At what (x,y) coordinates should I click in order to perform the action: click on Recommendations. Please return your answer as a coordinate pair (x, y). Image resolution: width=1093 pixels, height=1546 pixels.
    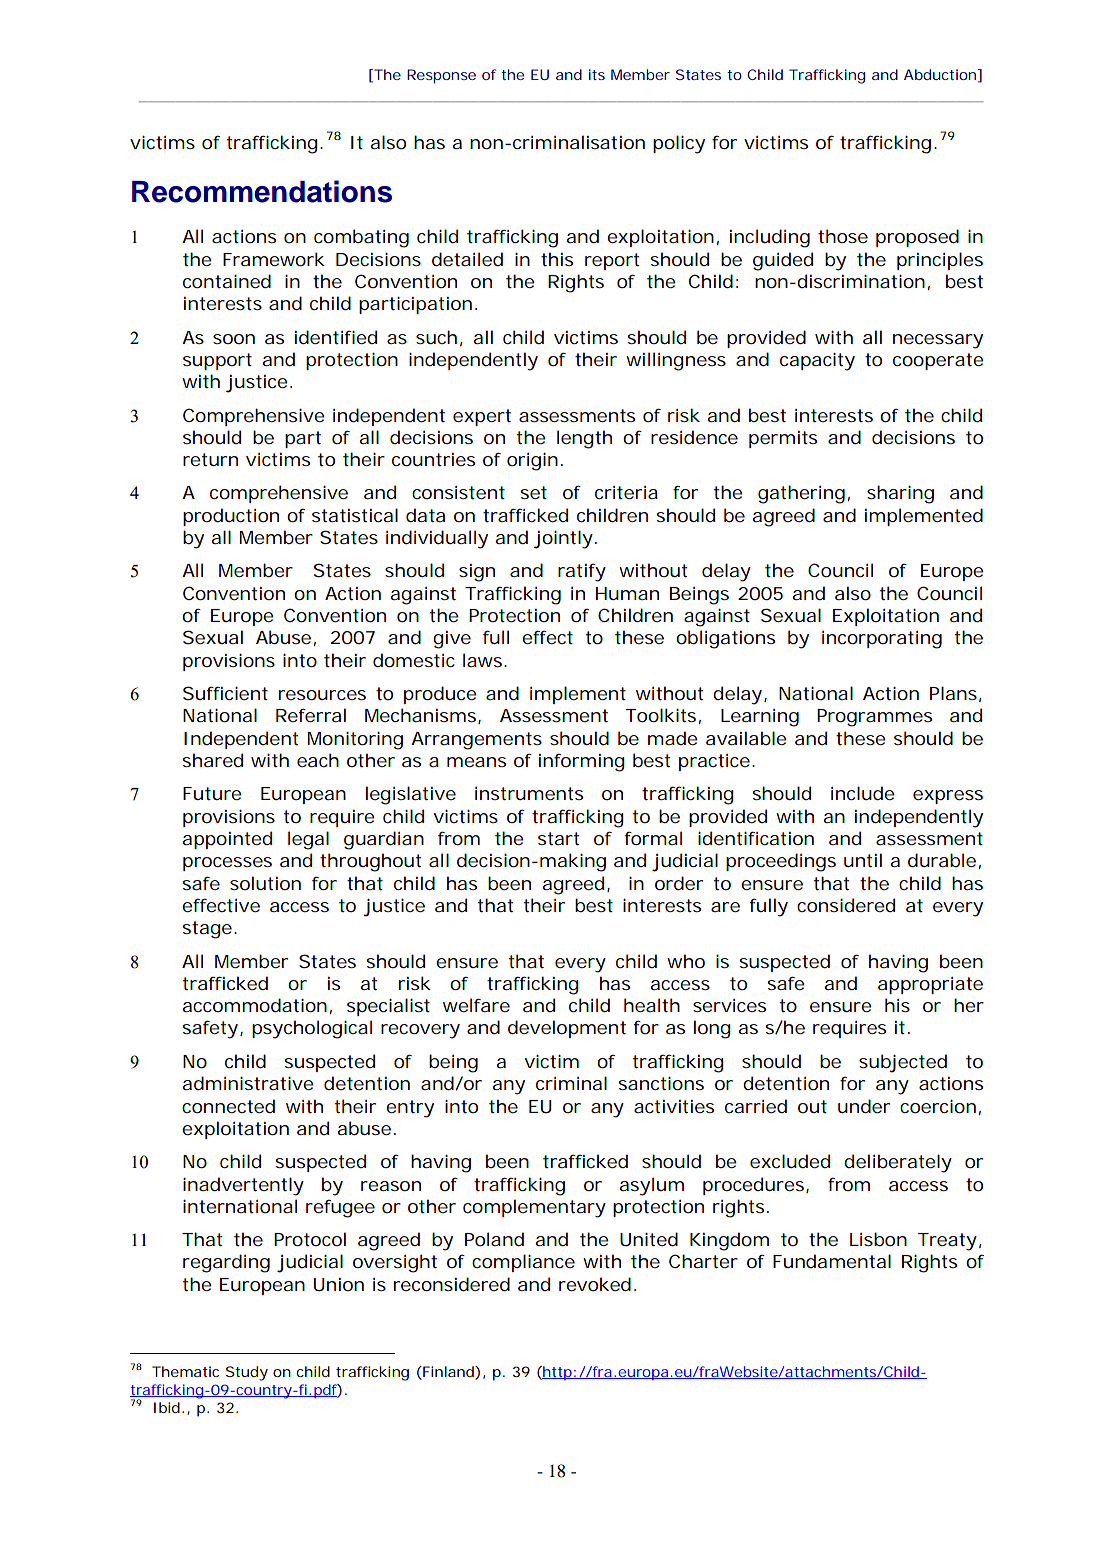
    Looking at the image, I should click on (262, 191).
